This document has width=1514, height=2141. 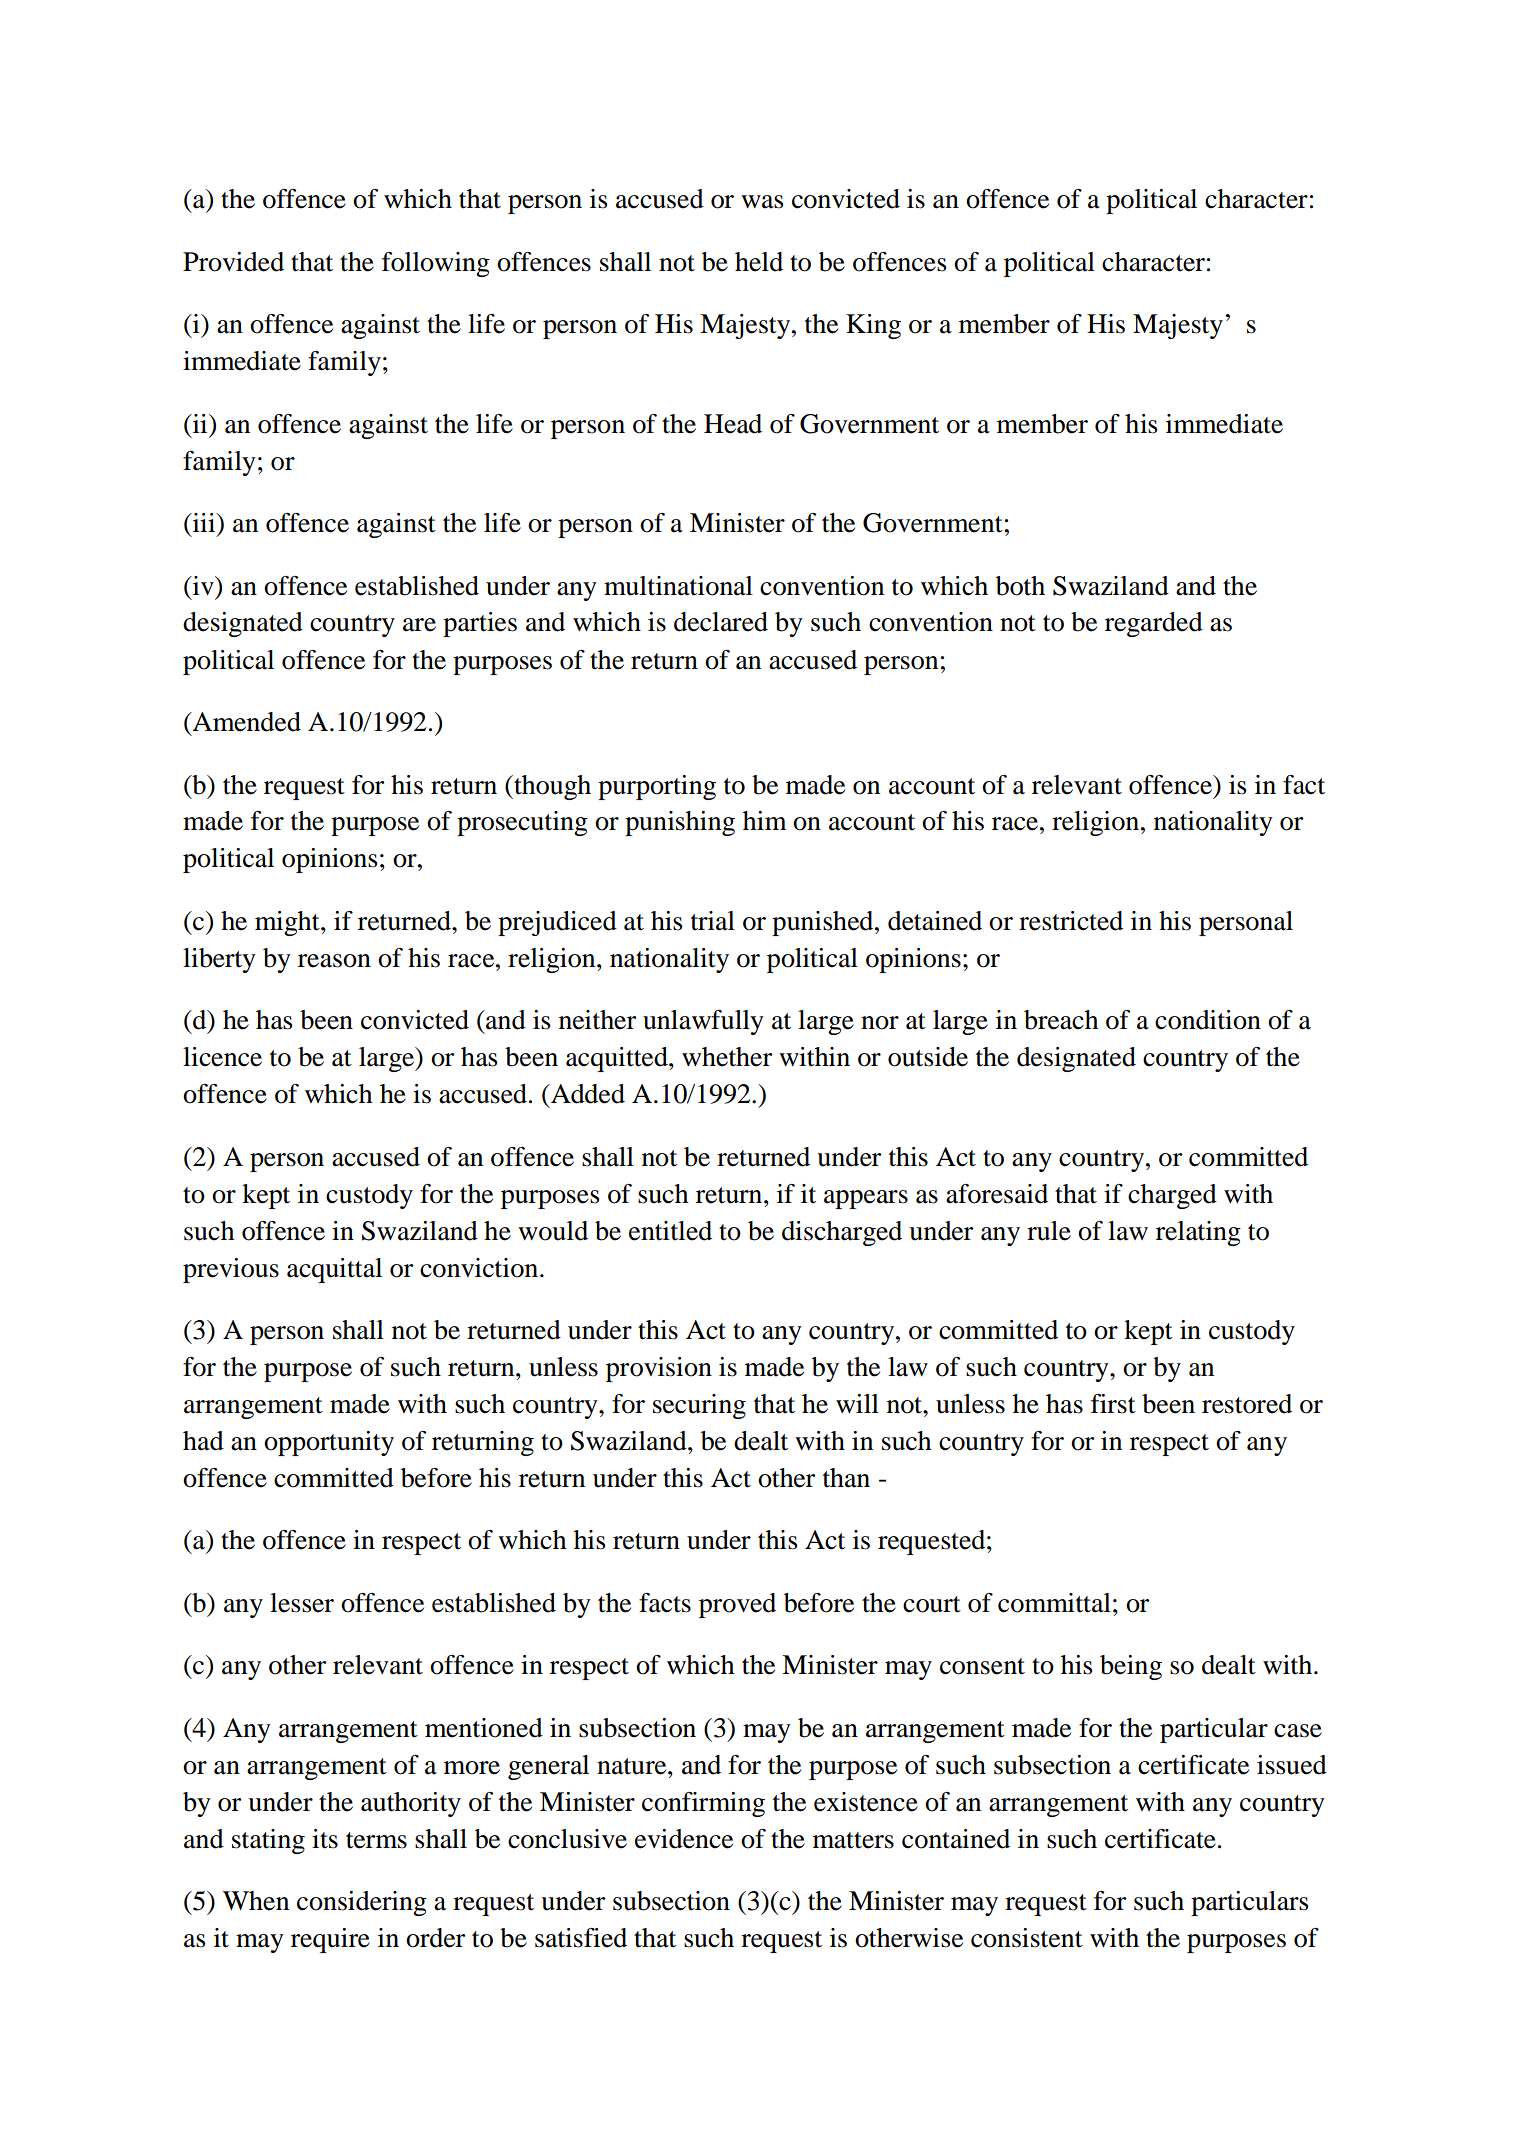 What do you see at coordinates (362, 1903) in the document?
I see `considering` at bounding box center [362, 1903].
